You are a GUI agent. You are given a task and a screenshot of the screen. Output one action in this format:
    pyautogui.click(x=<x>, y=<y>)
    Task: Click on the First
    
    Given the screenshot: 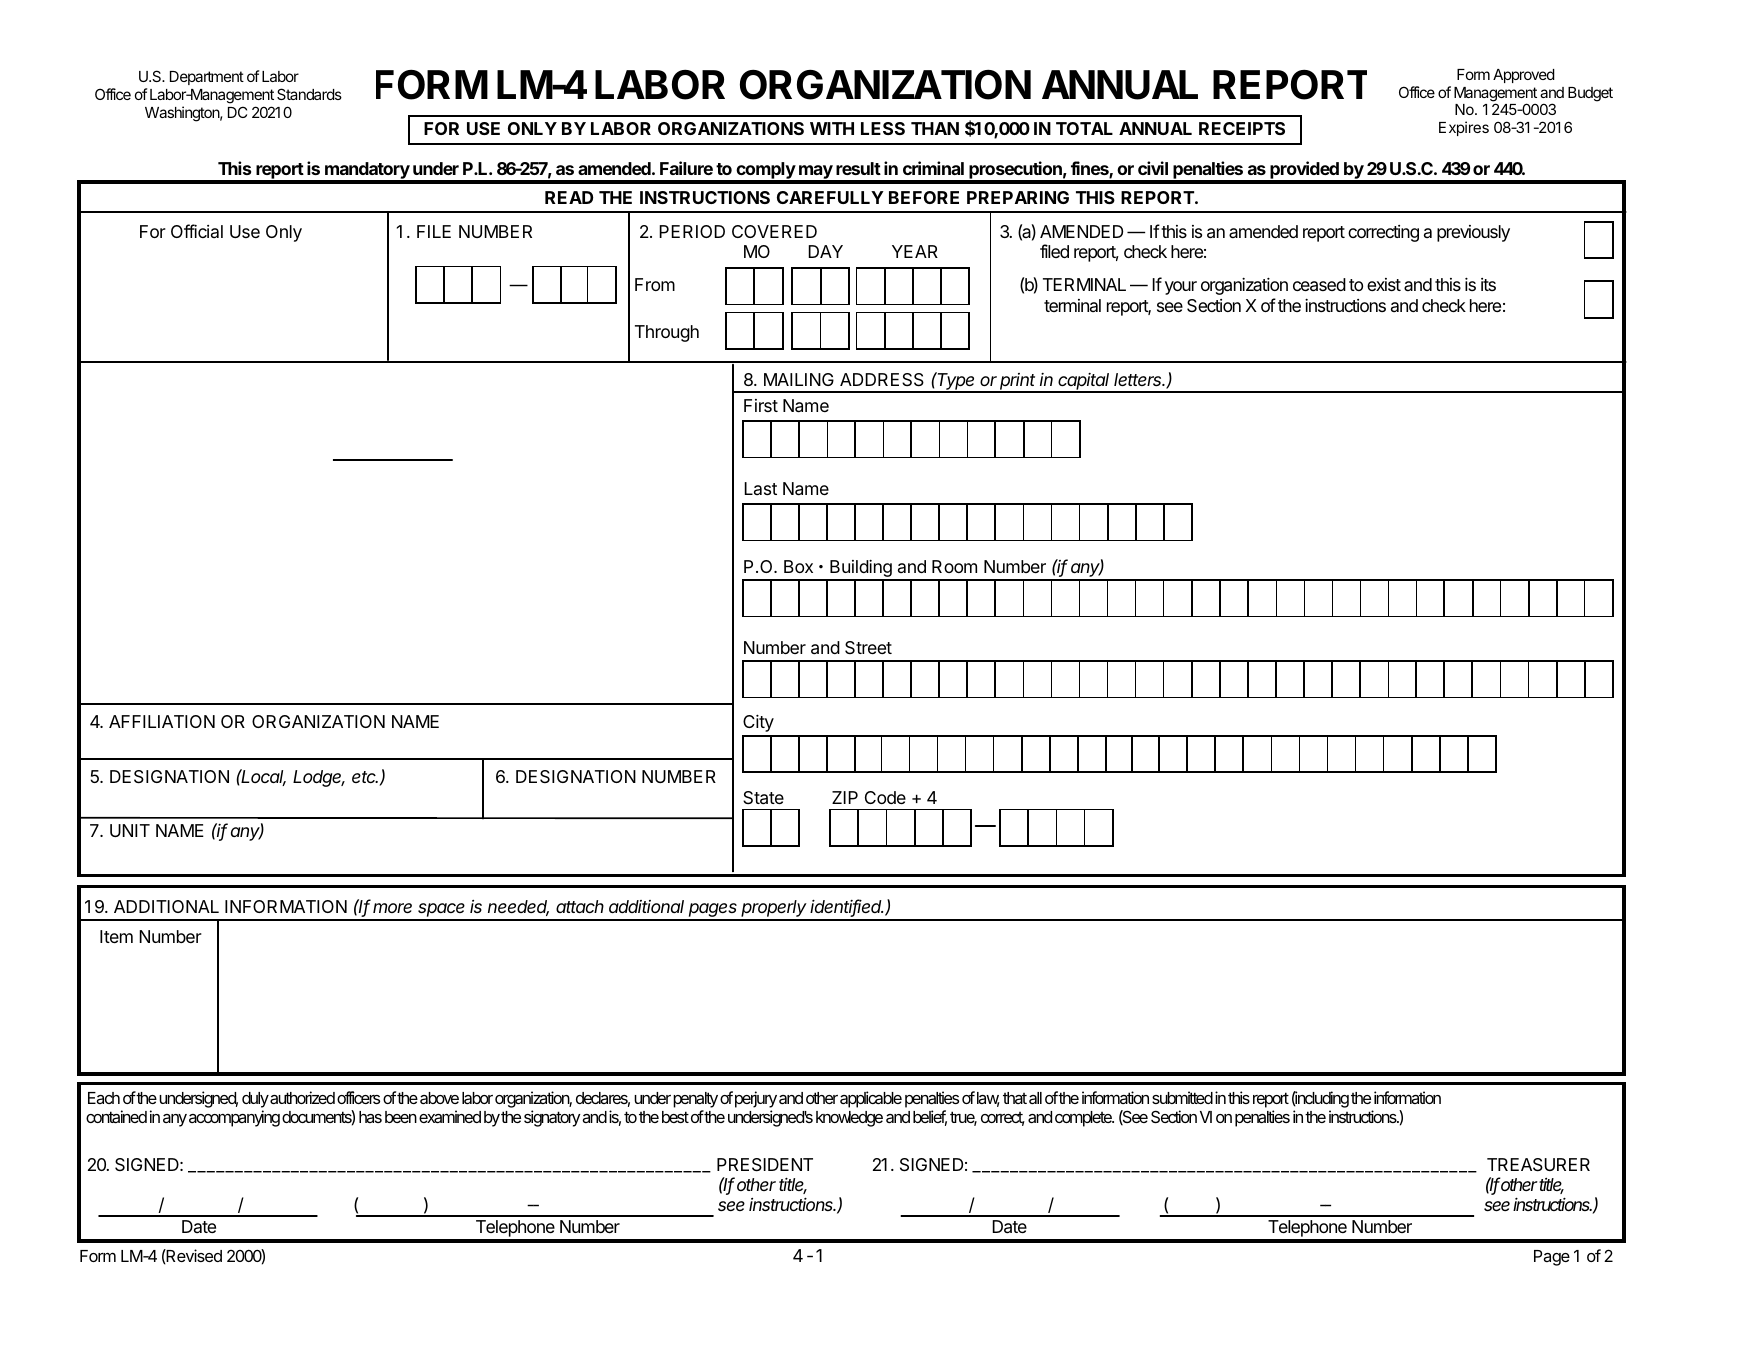 What is the action you would take?
    pyautogui.click(x=761, y=405)
